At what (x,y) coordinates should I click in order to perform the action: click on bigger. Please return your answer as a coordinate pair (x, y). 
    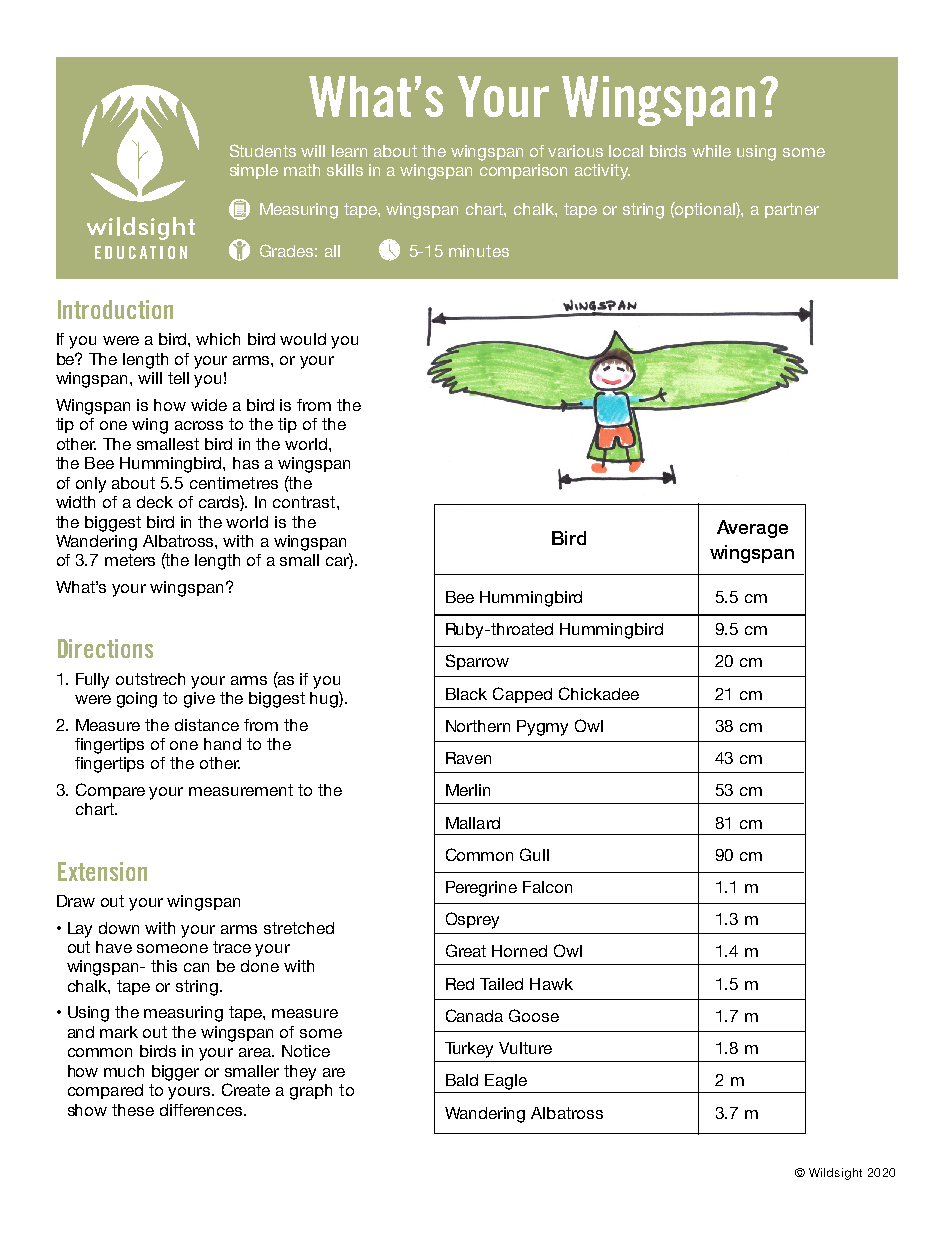
    Looking at the image, I should click on (175, 1073).
